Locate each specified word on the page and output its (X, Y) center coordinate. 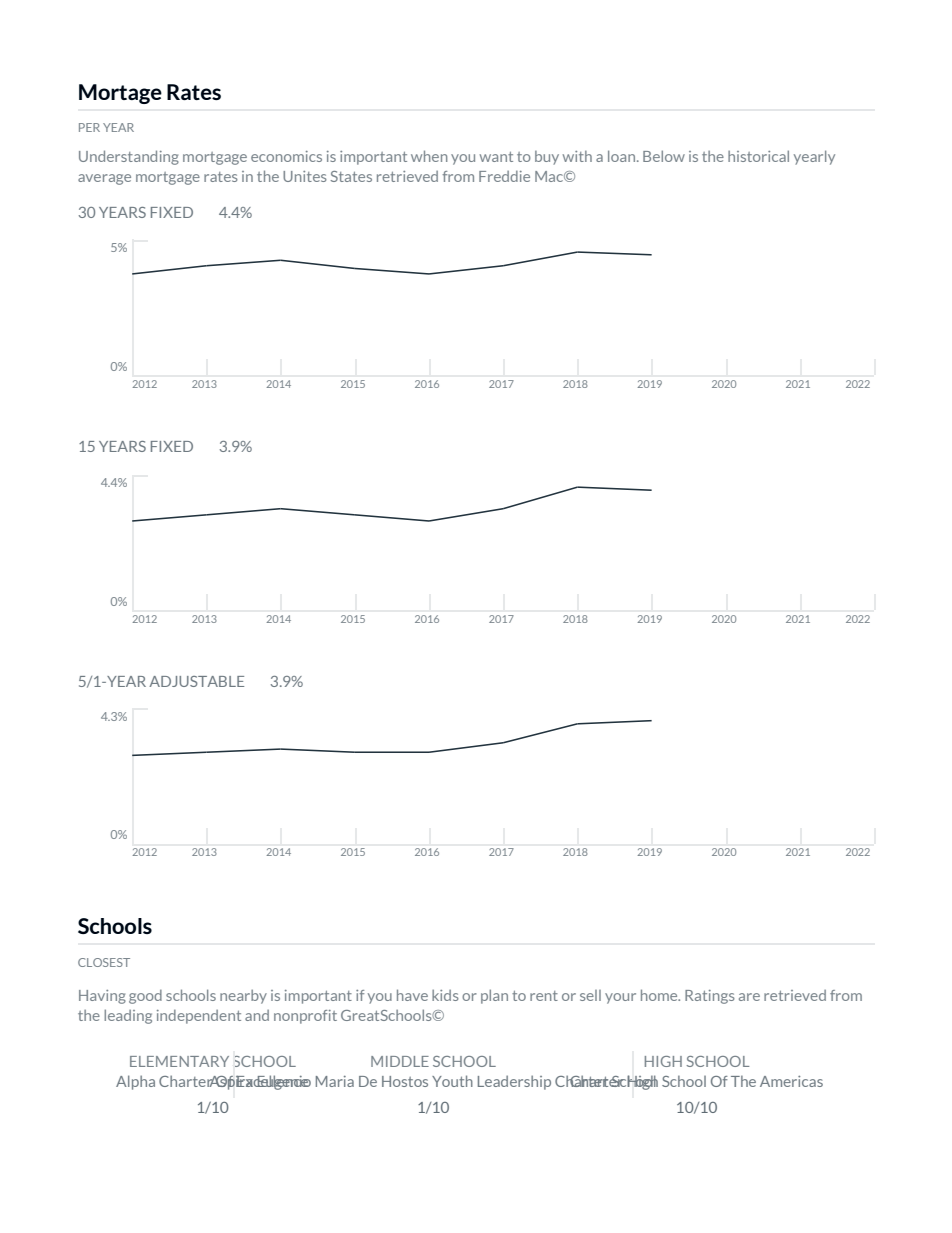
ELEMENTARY (179, 1061)
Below (664, 156)
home (660, 995)
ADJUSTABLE (196, 681)
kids (445, 995)
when (429, 156)
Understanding (129, 157)
